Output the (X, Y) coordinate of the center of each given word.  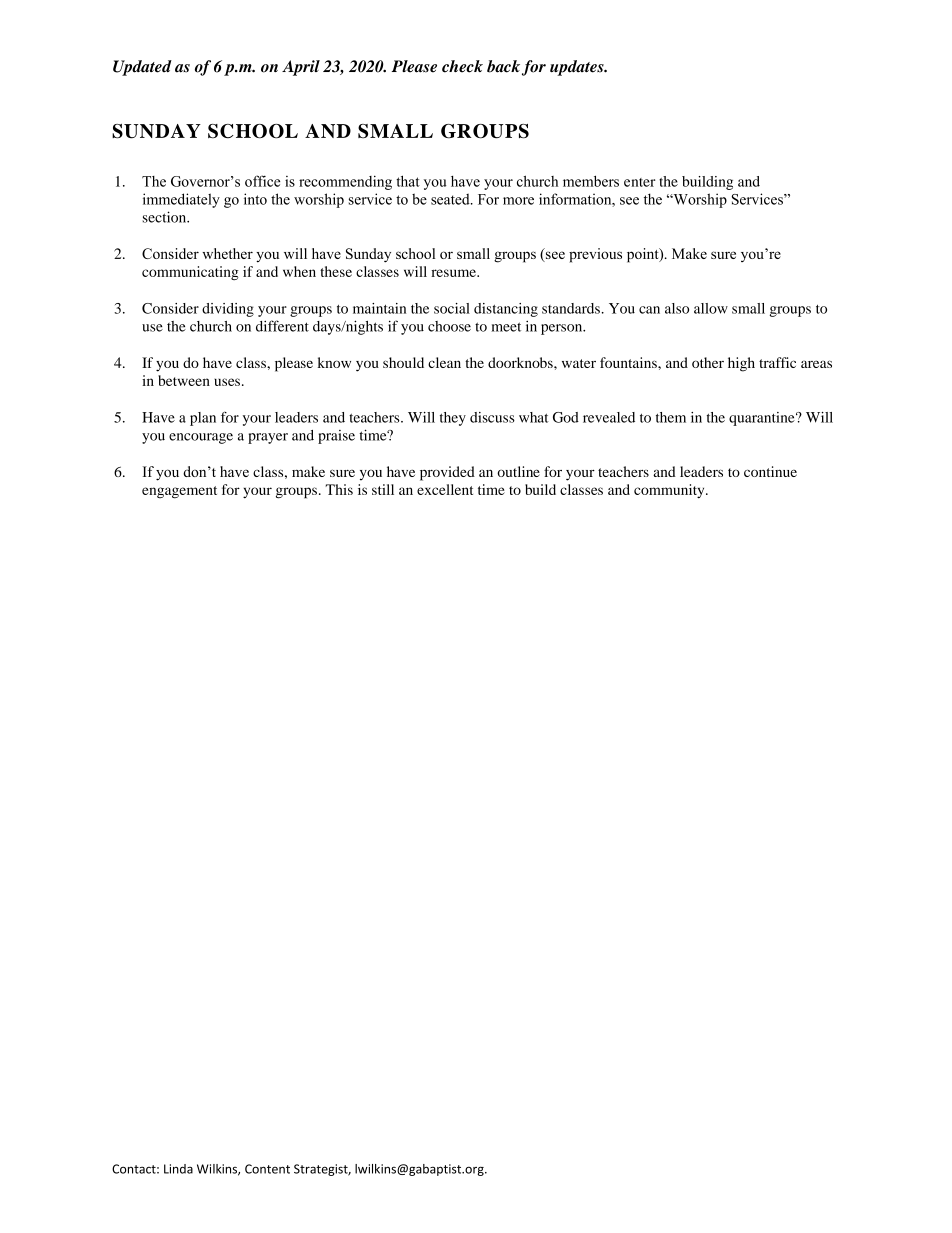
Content (267, 1169)
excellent (445, 489)
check (462, 66)
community (670, 491)
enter (640, 182)
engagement (179, 492)
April (301, 68)
